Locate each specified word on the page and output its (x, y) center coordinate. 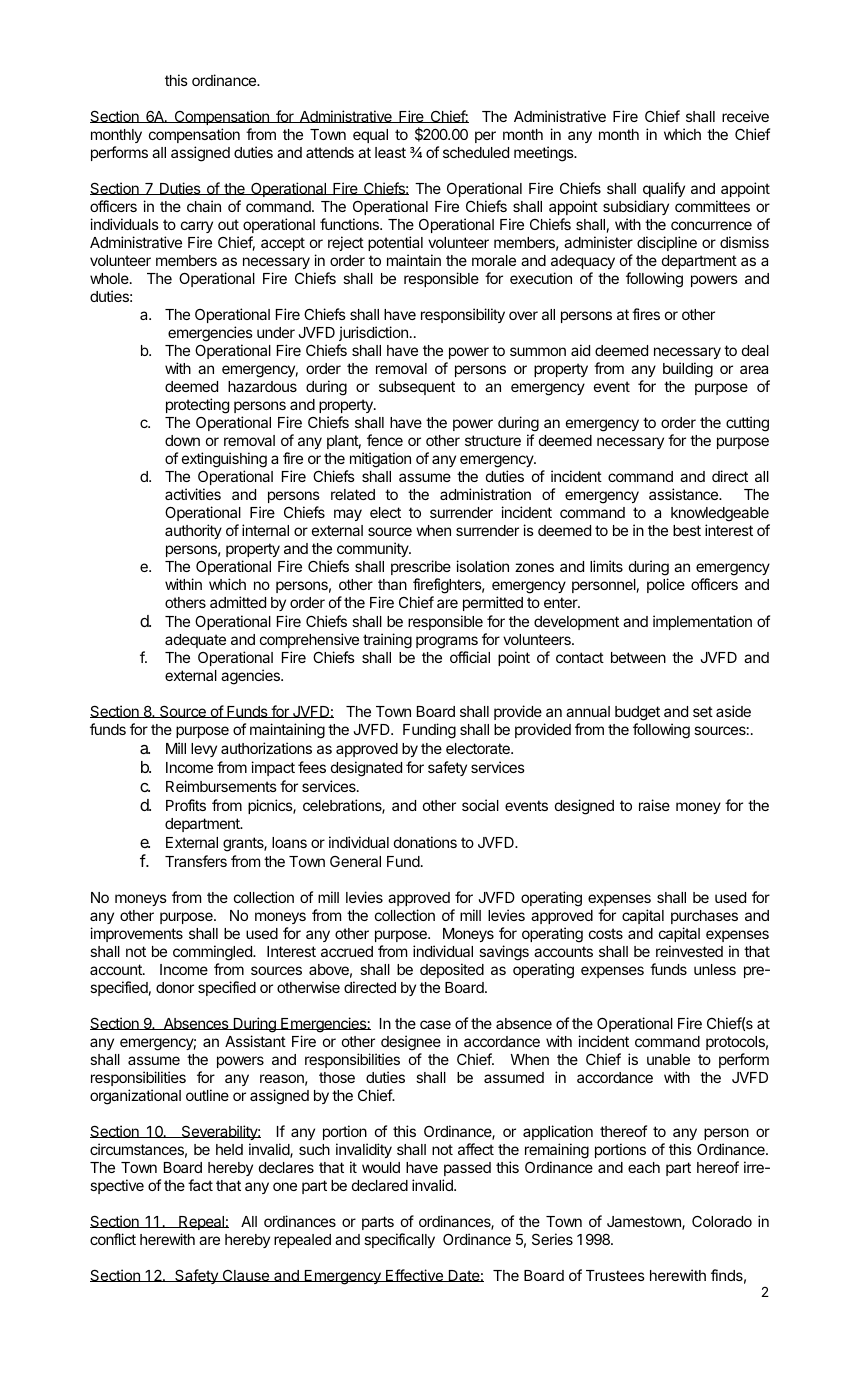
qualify (664, 189)
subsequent (417, 388)
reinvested (689, 951)
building (688, 370)
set (703, 711)
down (182, 440)
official (470, 657)
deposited (452, 970)
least (390, 152)
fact (200, 1185)
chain (204, 206)
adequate (195, 641)
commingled (213, 953)
